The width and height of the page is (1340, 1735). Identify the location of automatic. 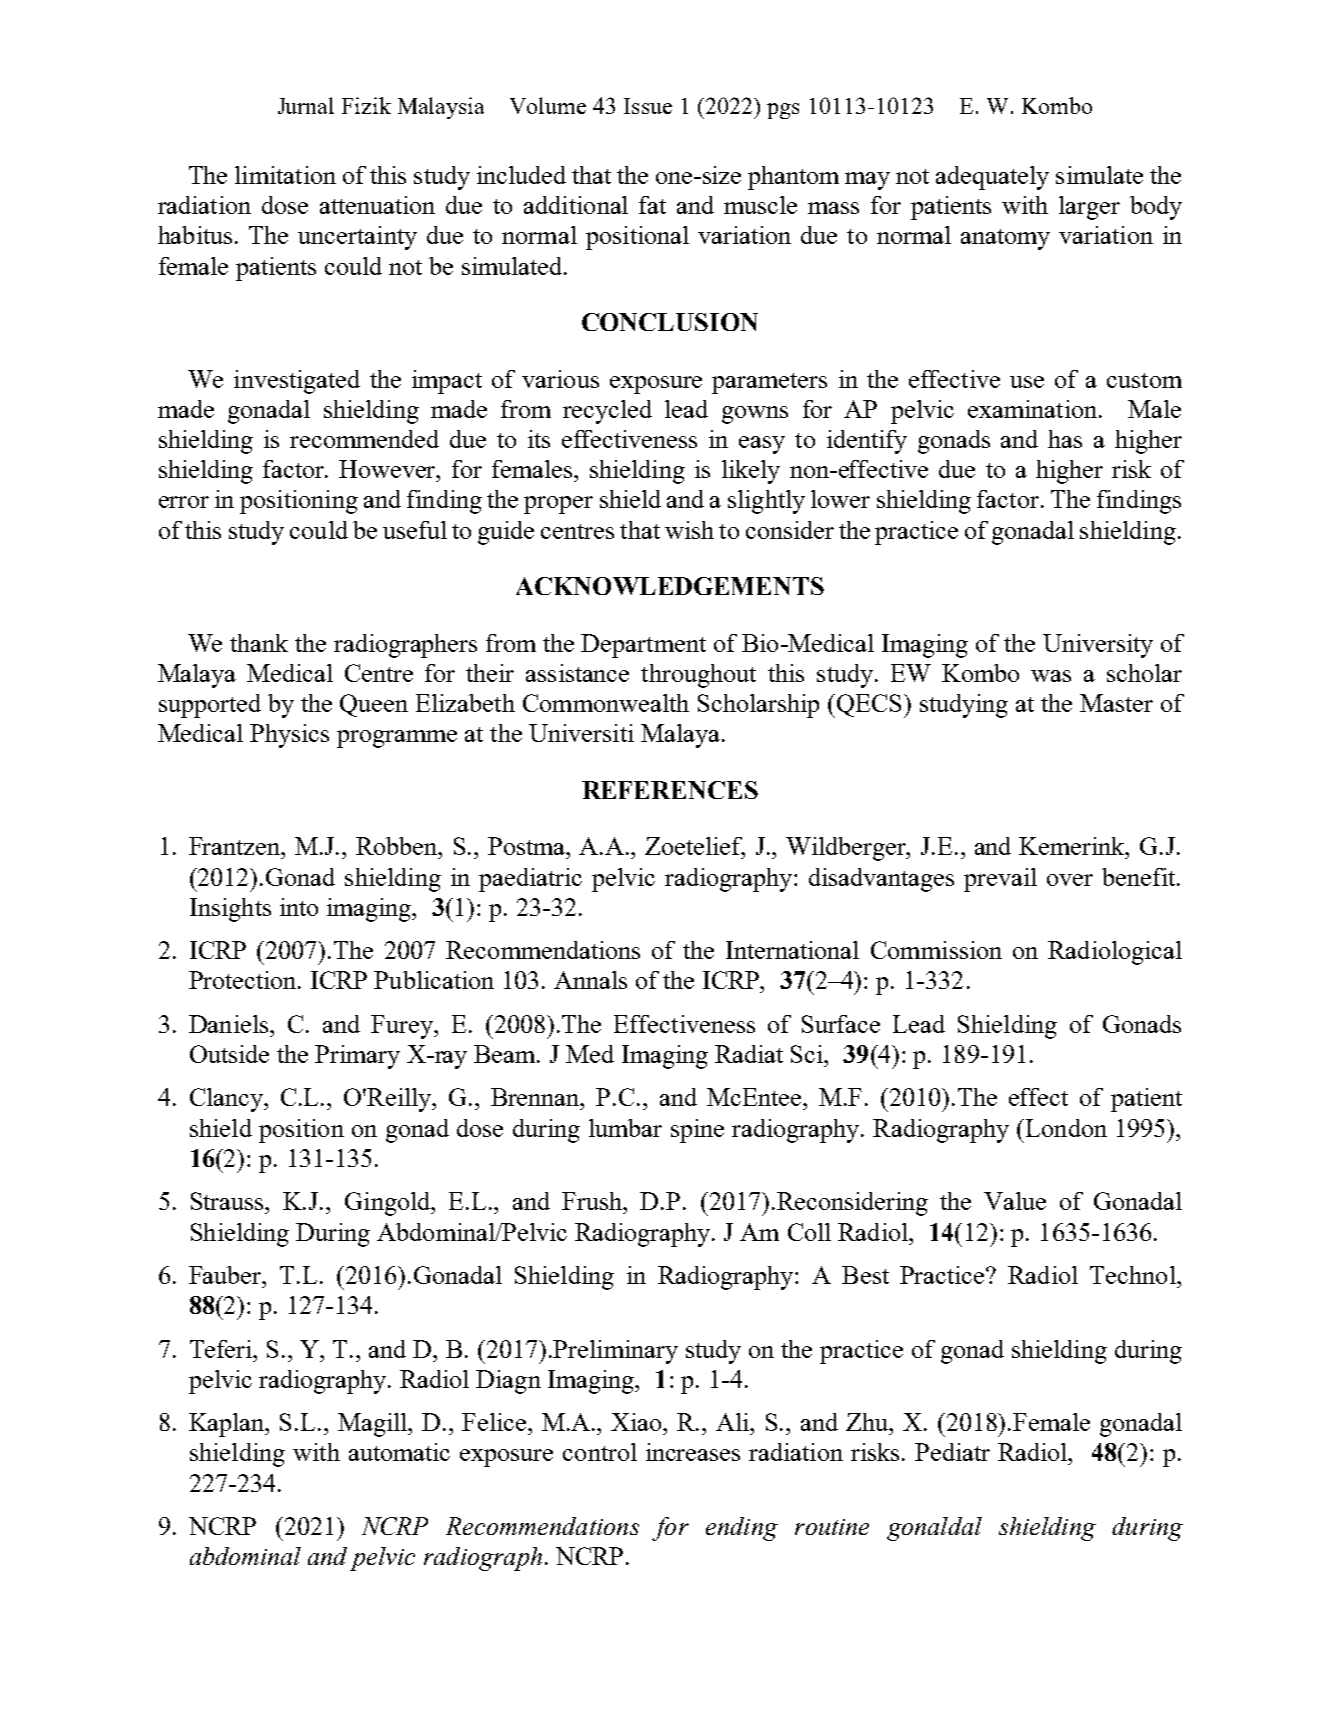
(399, 1452).
